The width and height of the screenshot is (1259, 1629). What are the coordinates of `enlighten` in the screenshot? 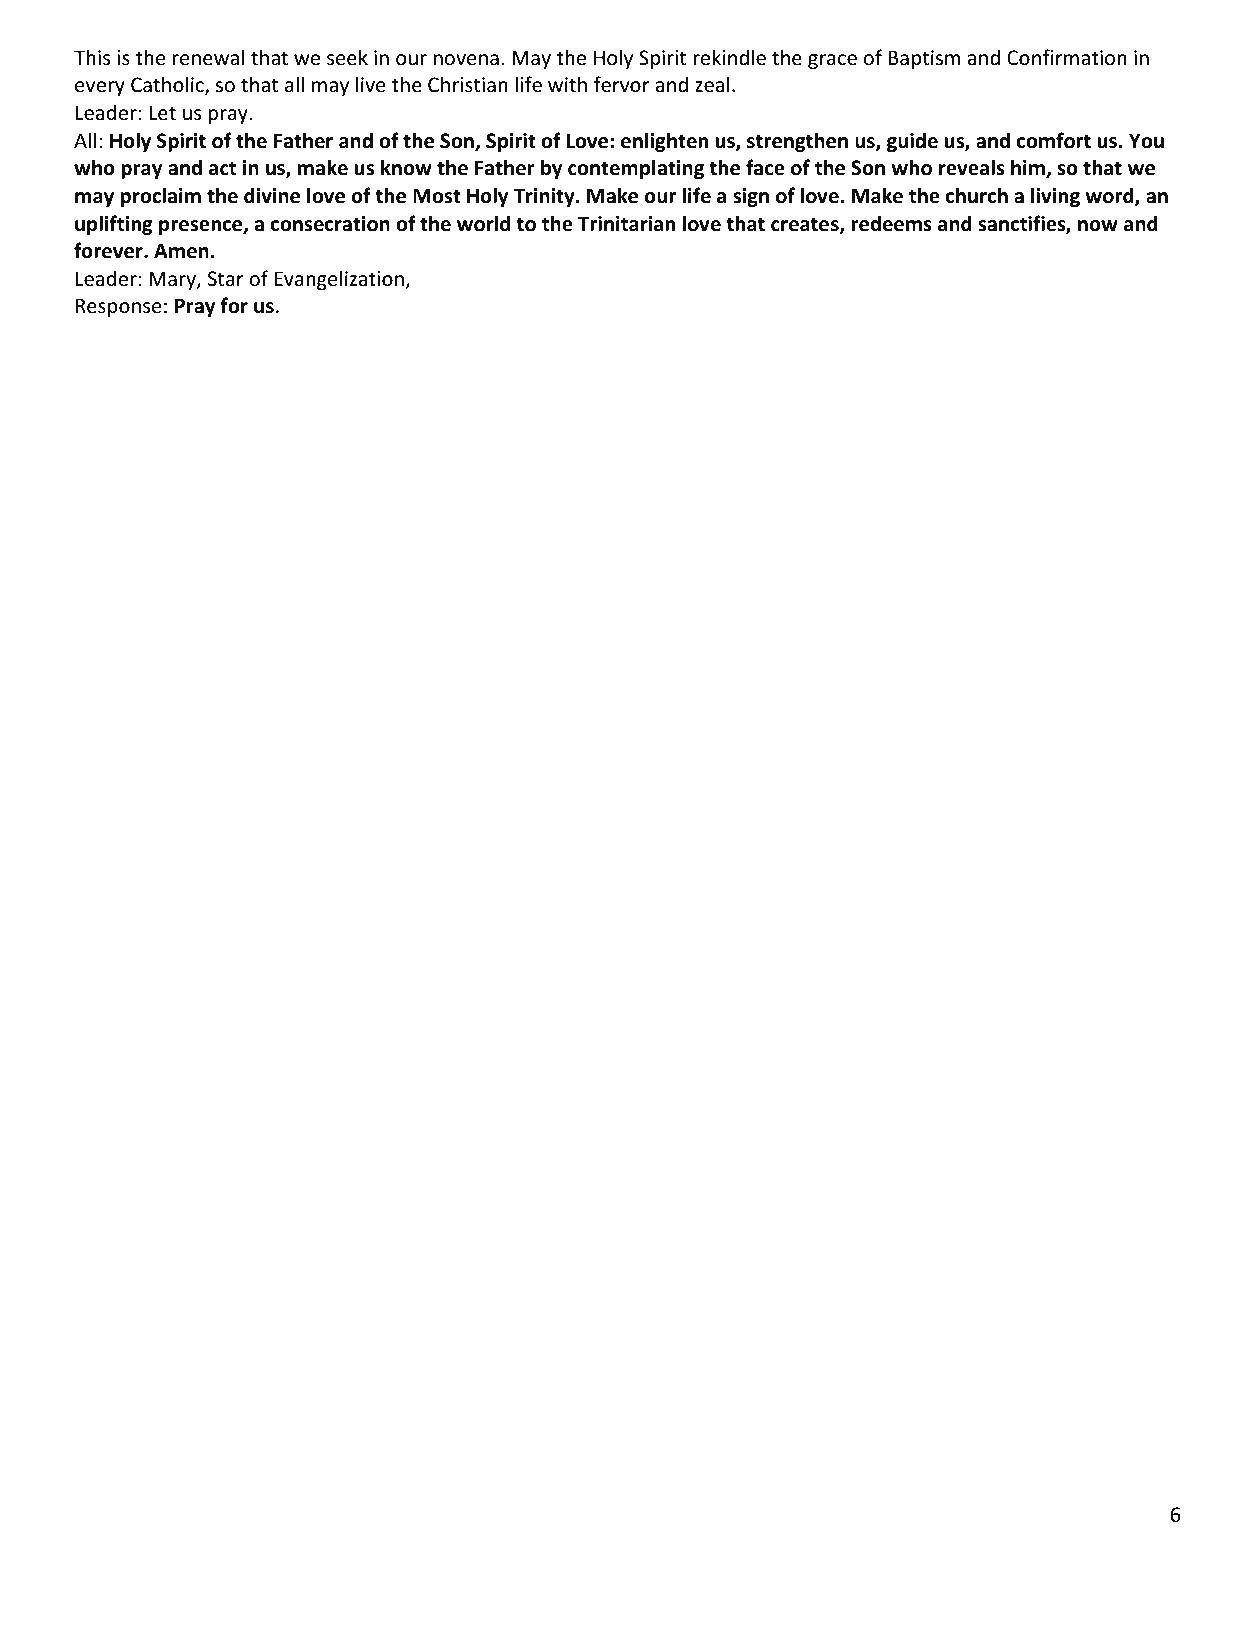 It's located at (664, 142).
